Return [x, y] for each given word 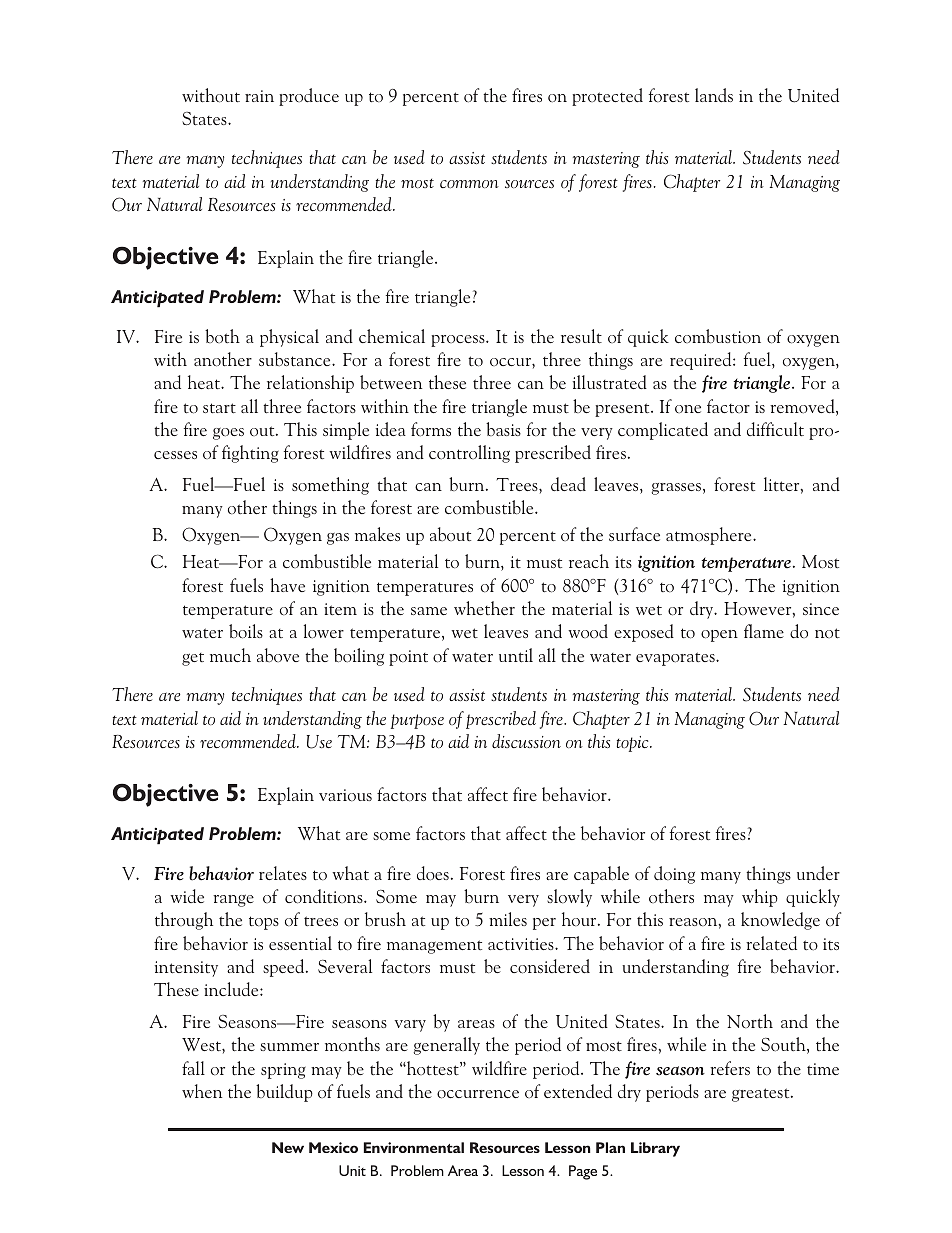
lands [714, 95]
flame [764, 631]
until [516, 655]
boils [246, 631]
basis [503, 429]
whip [760, 898]
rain [259, 96]
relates [283, 873]
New [288, 1147]
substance [296, 359]
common [469, 184]
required [702, 361]
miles [508, 919]
